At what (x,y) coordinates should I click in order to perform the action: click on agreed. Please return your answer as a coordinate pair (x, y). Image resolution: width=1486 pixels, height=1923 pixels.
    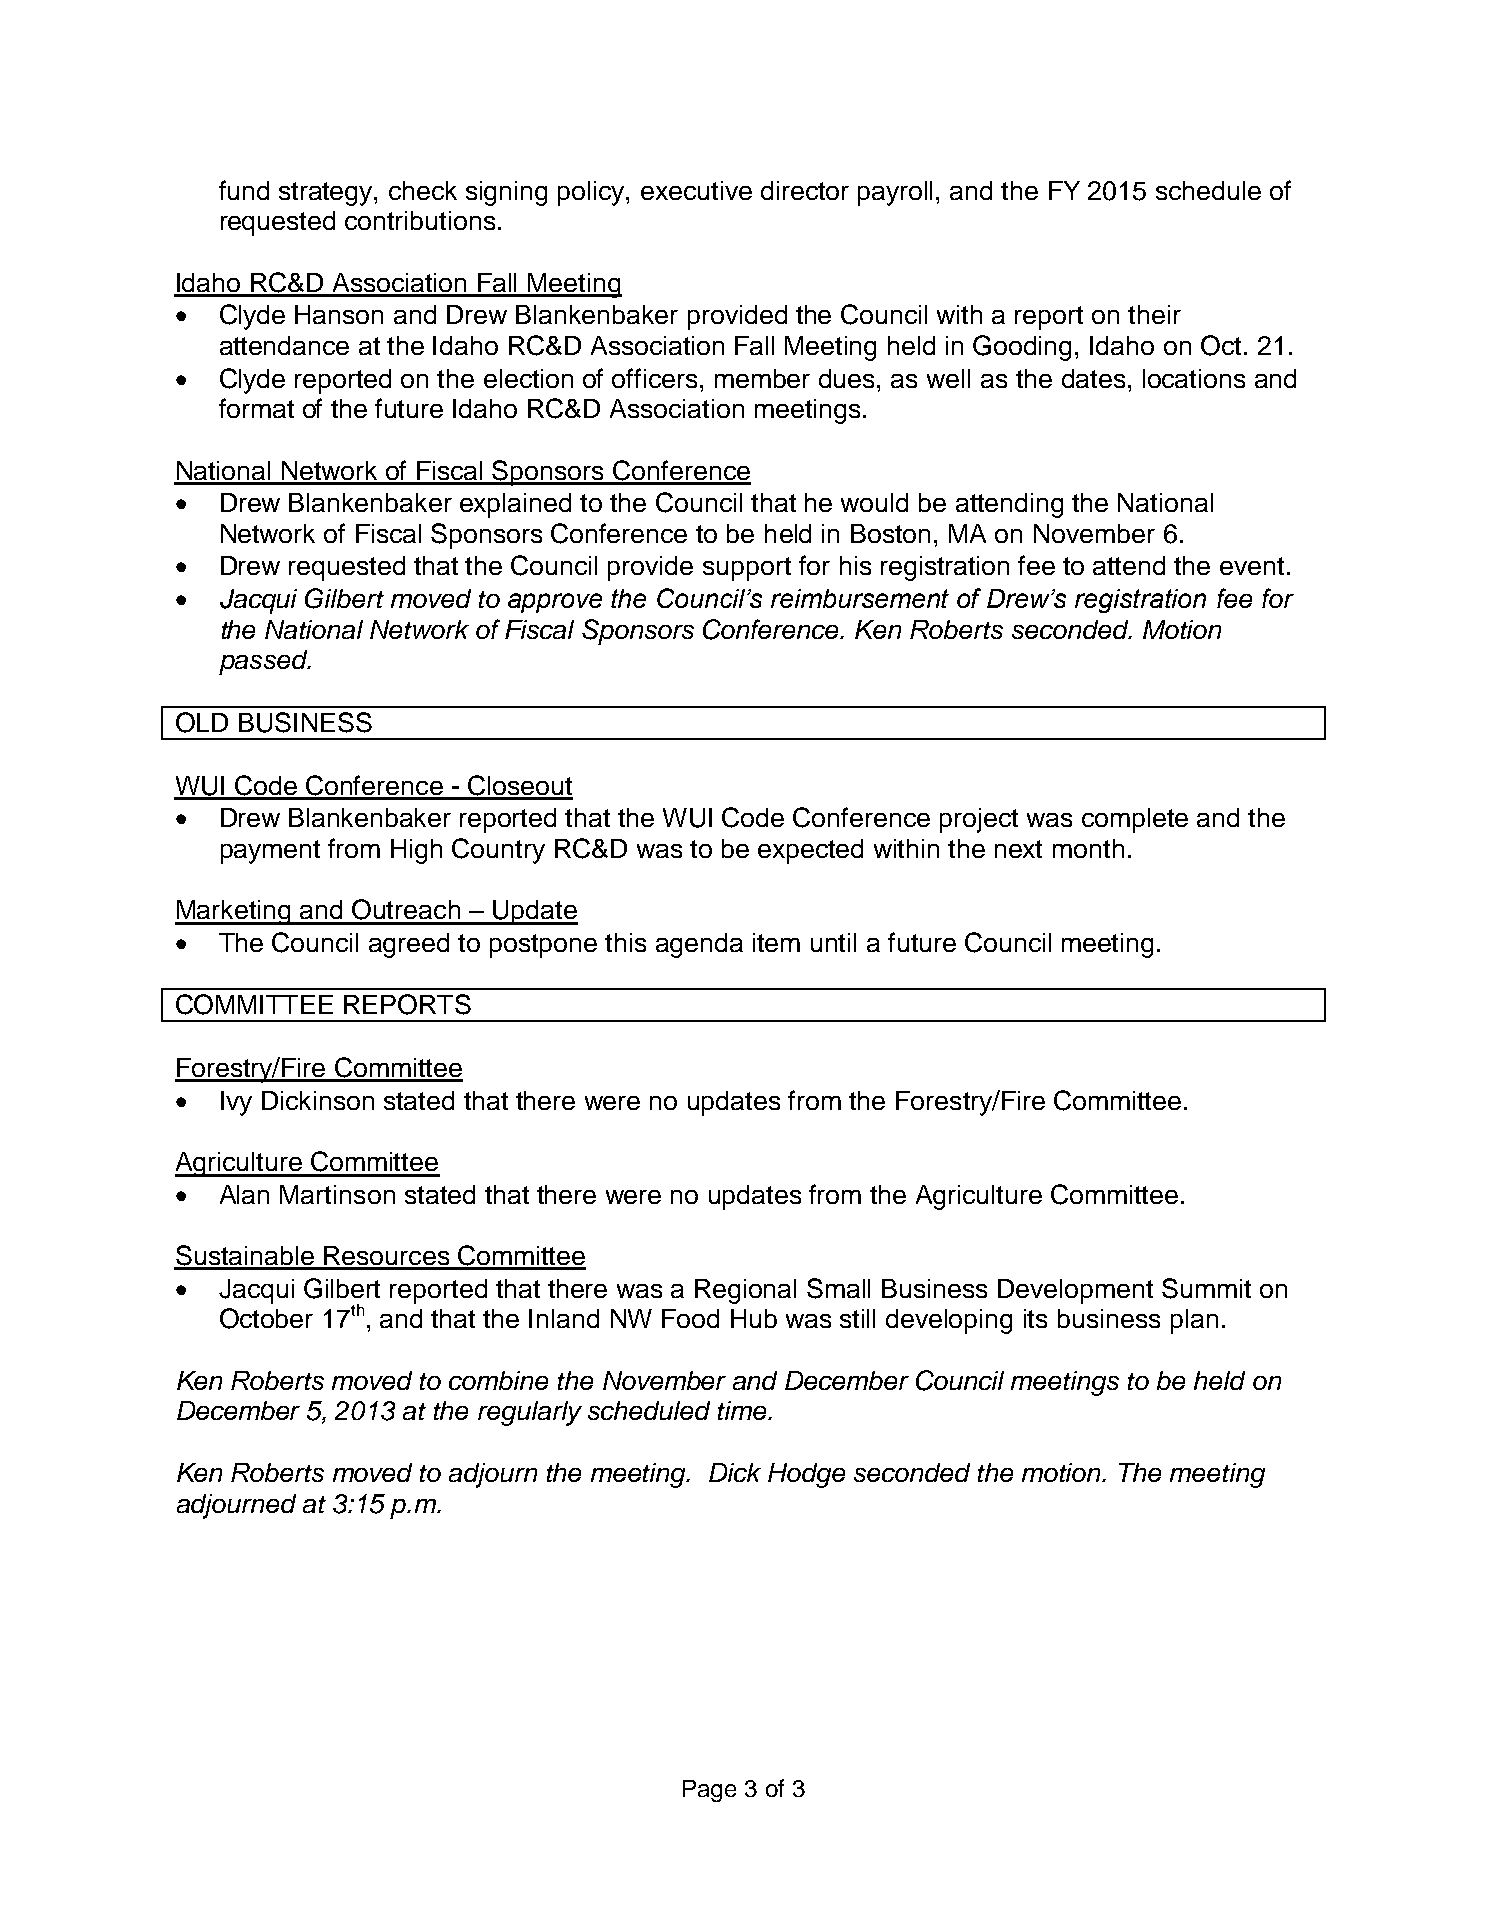
    Looking at the image, I should click on (409, 945).
